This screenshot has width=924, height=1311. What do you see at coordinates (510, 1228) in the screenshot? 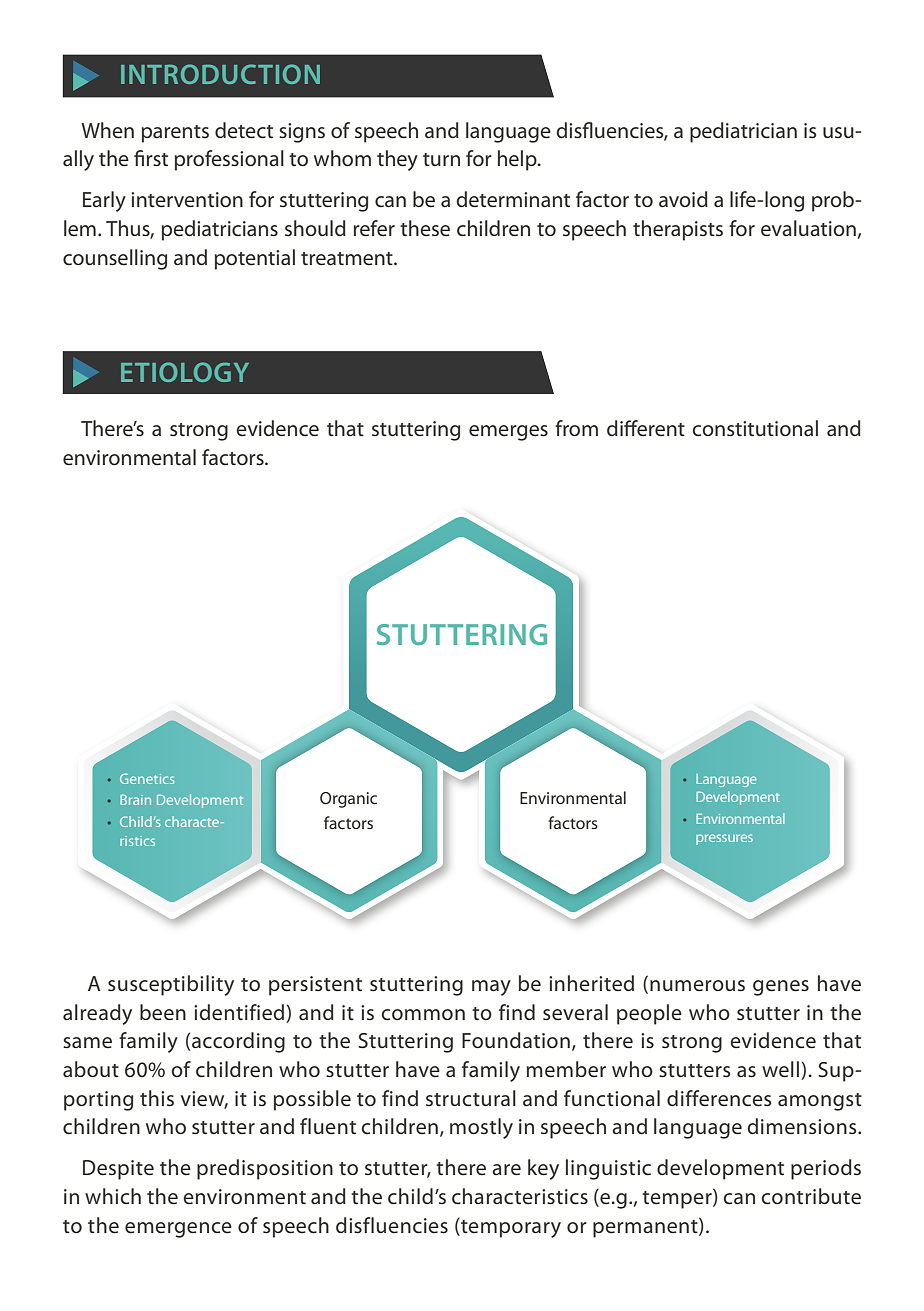
I see `temporary` at bounding box center [510, 1228].
